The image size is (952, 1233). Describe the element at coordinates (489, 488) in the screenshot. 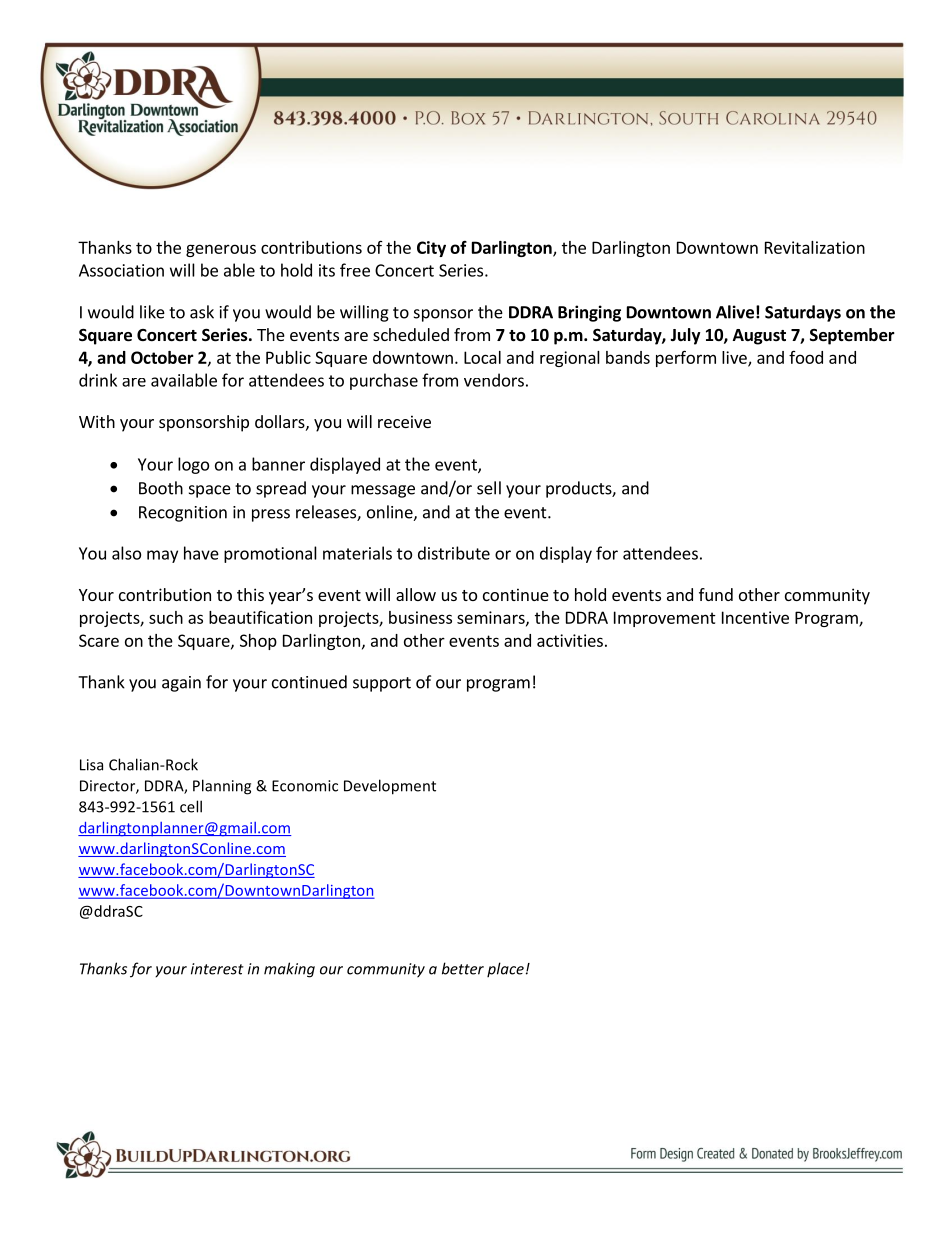

I see `sell` at that location.
